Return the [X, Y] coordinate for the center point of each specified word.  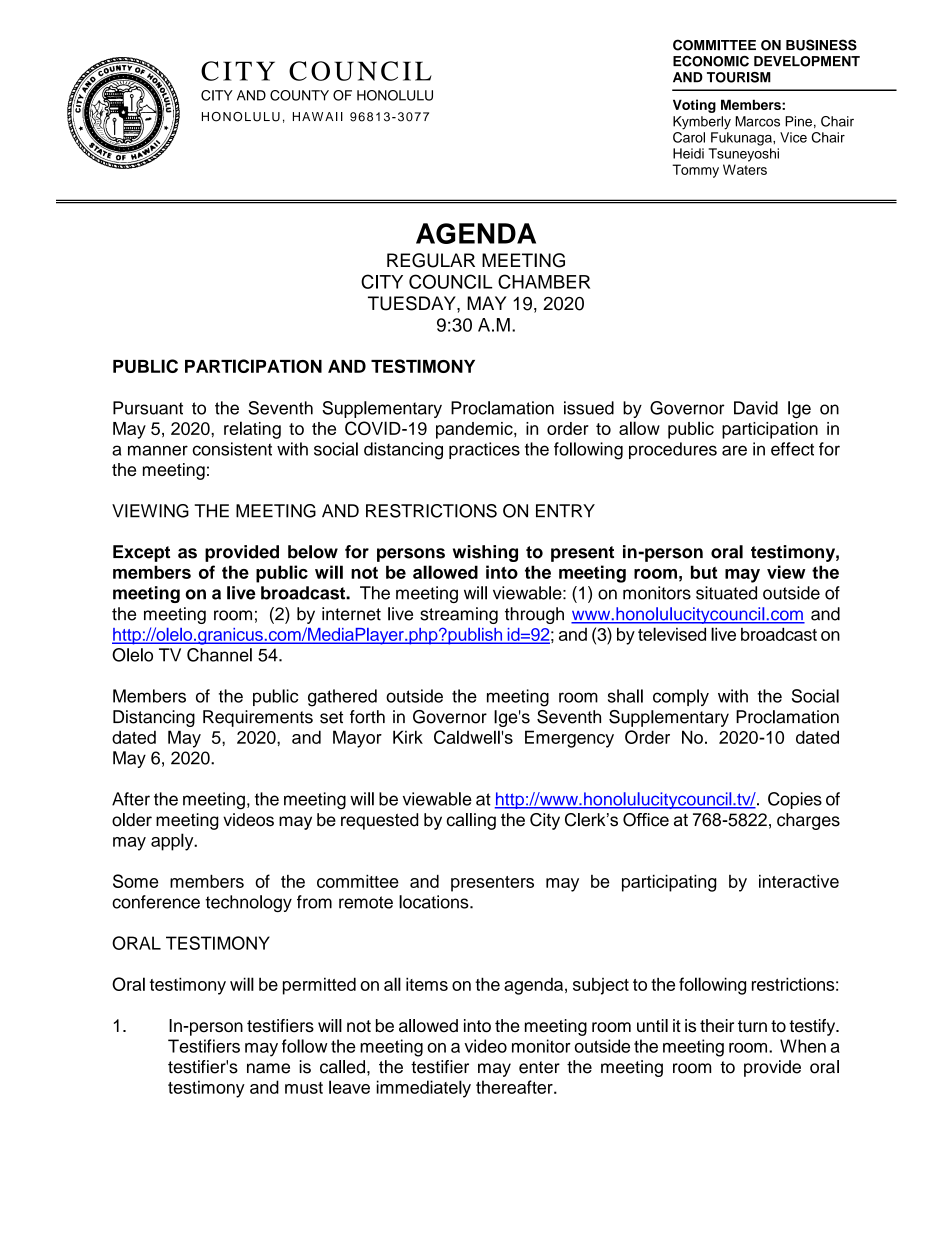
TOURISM [739, 77]
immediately [424, 1089]
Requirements [258, 718]
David [756, 408]
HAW [309, 116]
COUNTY [299, 95]
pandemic [475, 430]
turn [752, 1026]
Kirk [408, 737]
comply [681, 697]
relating [252, 430]
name [268, 1068]
